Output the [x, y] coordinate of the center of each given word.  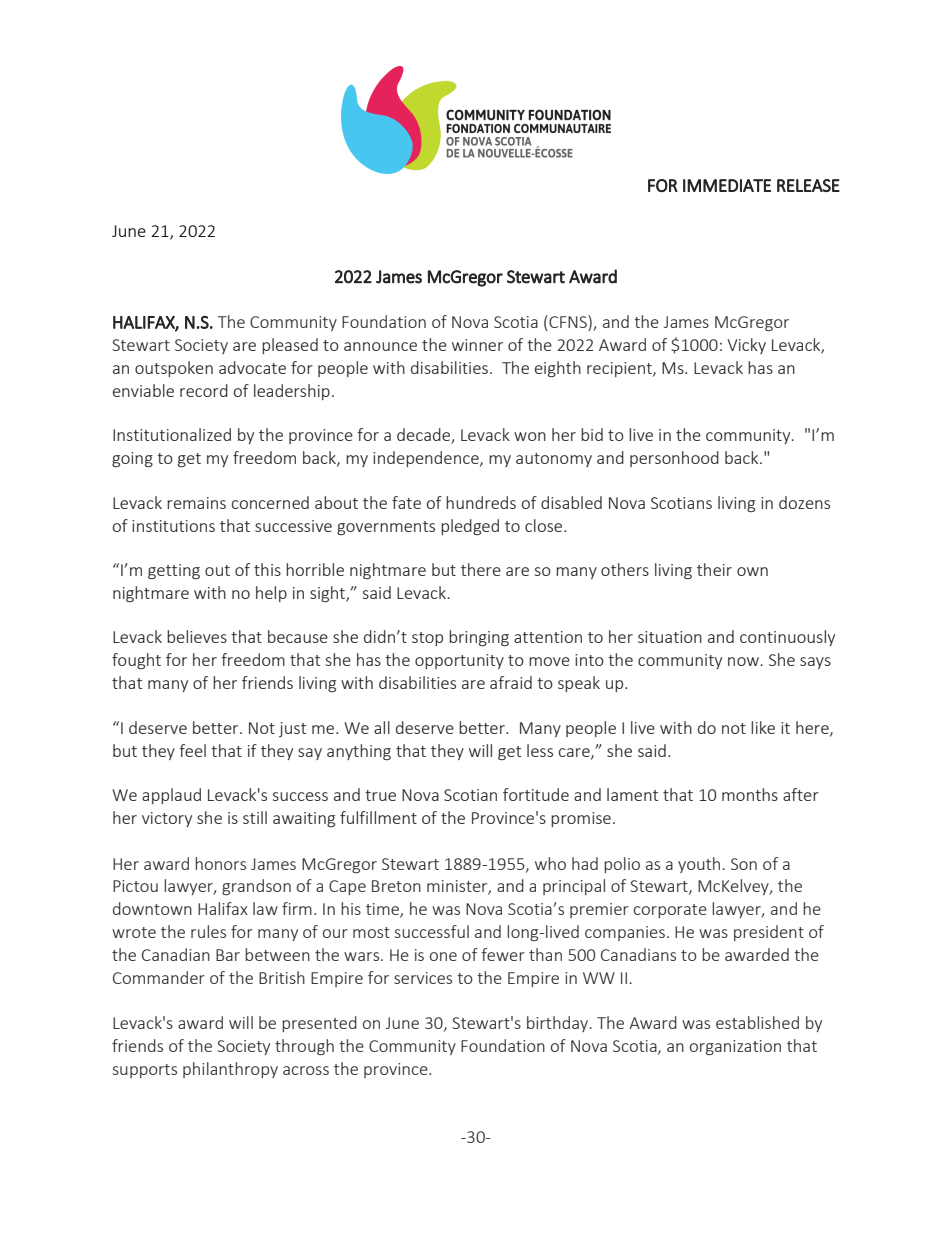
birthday [559, 1024]
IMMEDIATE [727, 185]
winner [477, 345]
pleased [290, 346]
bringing [479, 638]
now [743, 661]
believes [197, 636]
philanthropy [230, 1070]
